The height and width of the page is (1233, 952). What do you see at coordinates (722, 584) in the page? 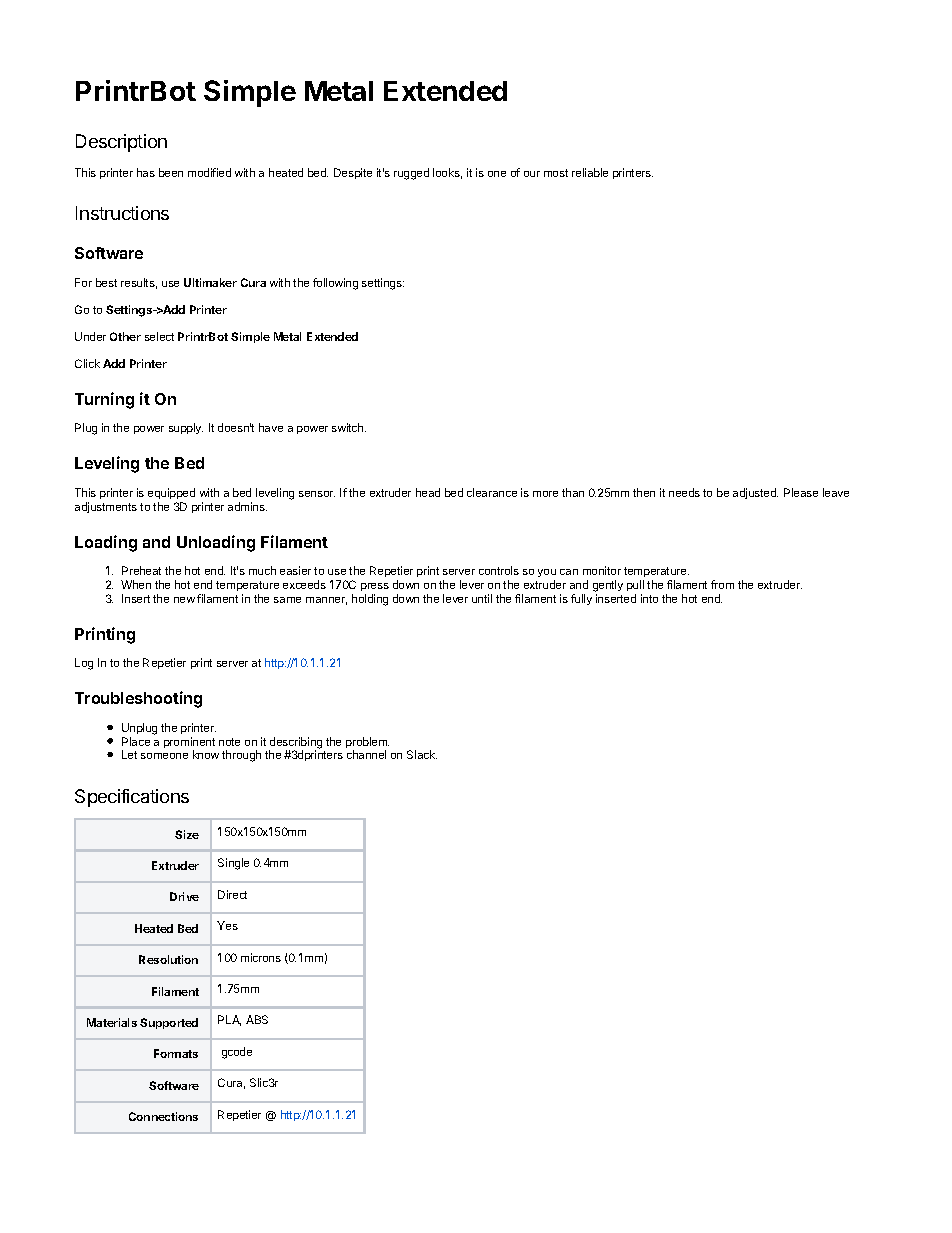
I see `from` at bounding box center [722, 584].
